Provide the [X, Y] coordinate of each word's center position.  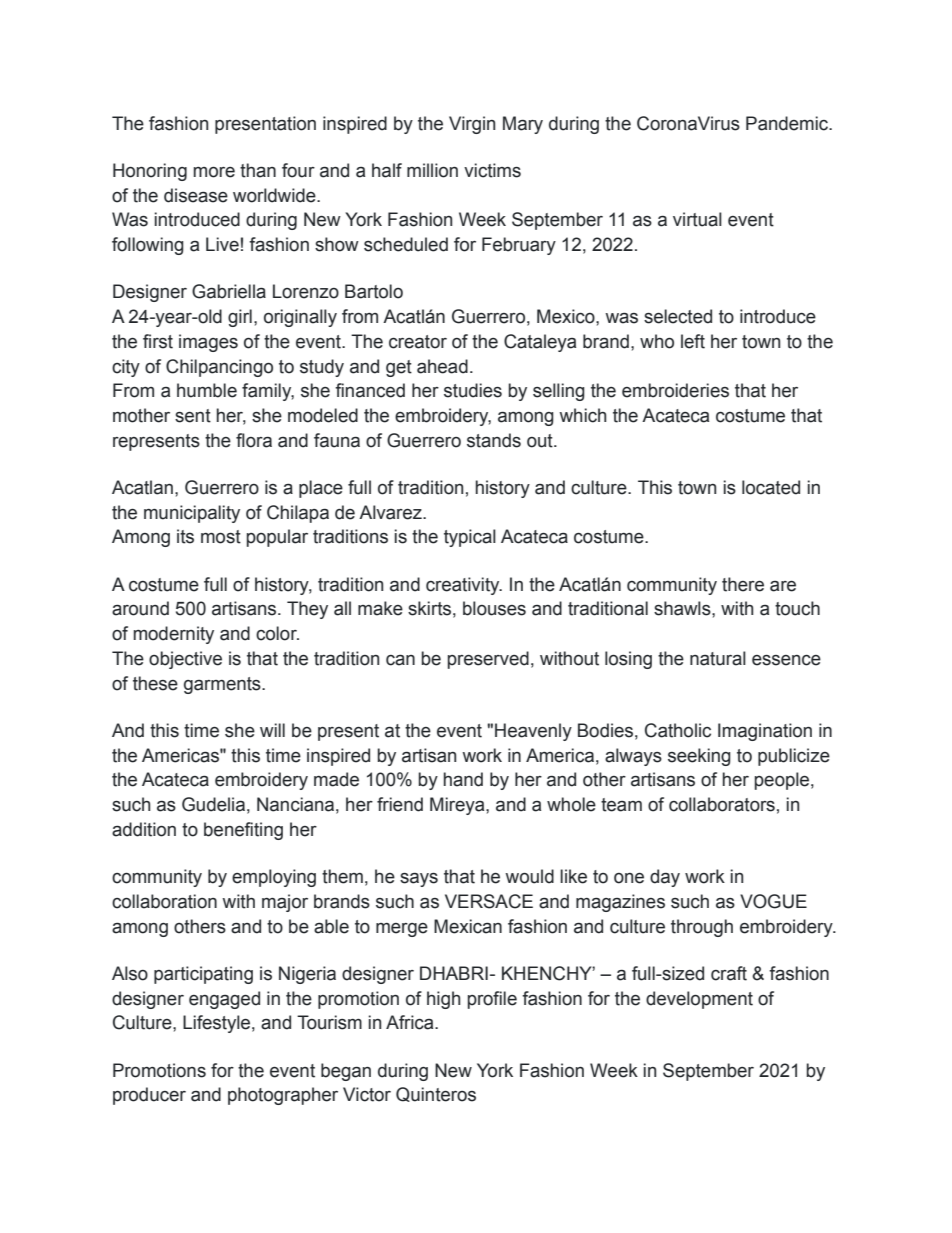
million [432, 170]
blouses [494, 608]
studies [473, 390]
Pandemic [788, 123]
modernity [174, 635]
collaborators [722, 804]
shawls [683, 608]
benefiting [243, 831]
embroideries [675, 390]
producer [149, 1096]
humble [207, 390]
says [419, 880]
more [214, 172]
